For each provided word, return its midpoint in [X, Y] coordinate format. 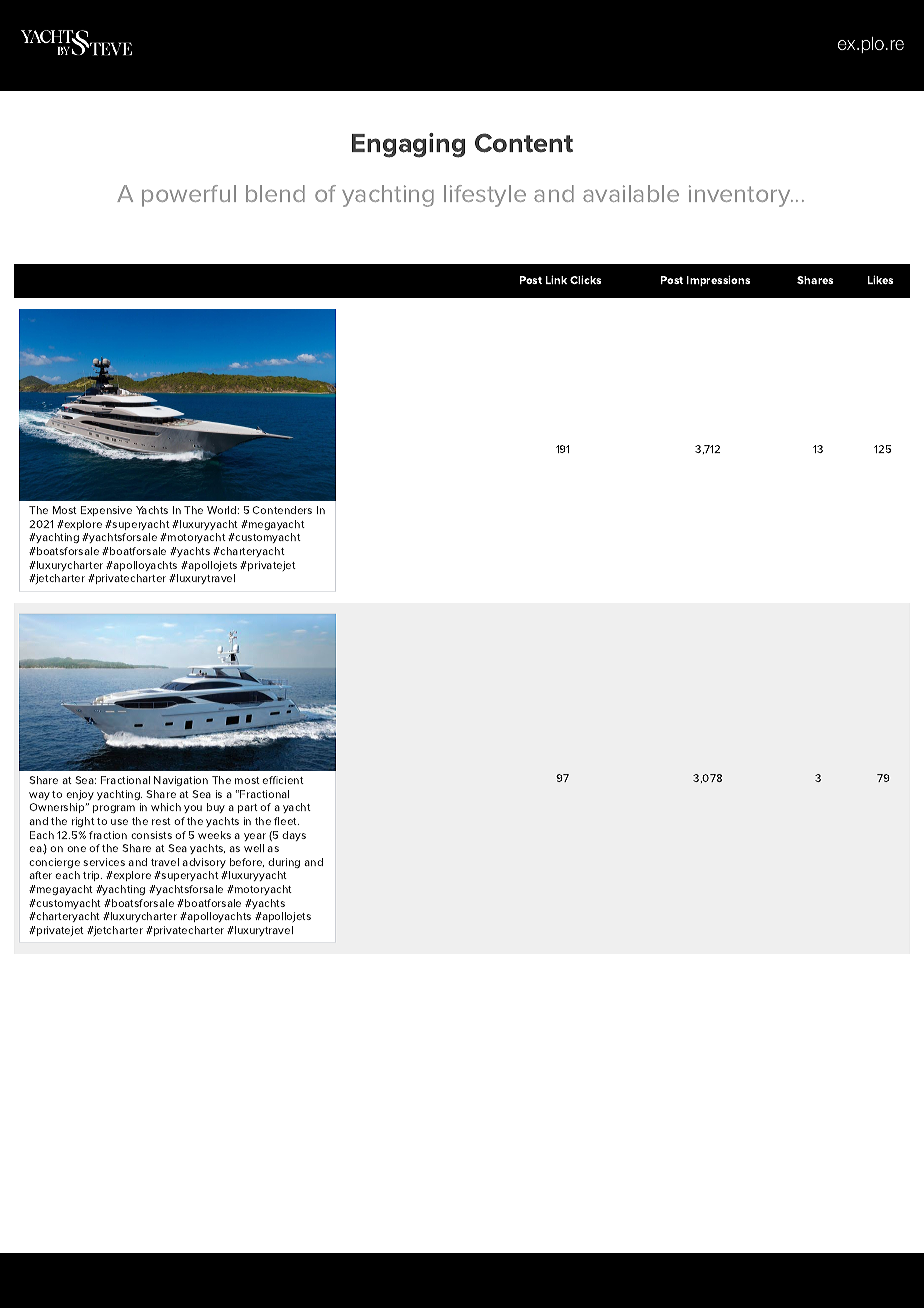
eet [289, 821]
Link [556, 279]
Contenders [282, 510]
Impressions [718, 280]
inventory [741, 196]
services [104, 862]
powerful [189, 196]
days [294, 836]
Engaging [408, 145]
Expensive [106, 511]
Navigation [181, 781]
